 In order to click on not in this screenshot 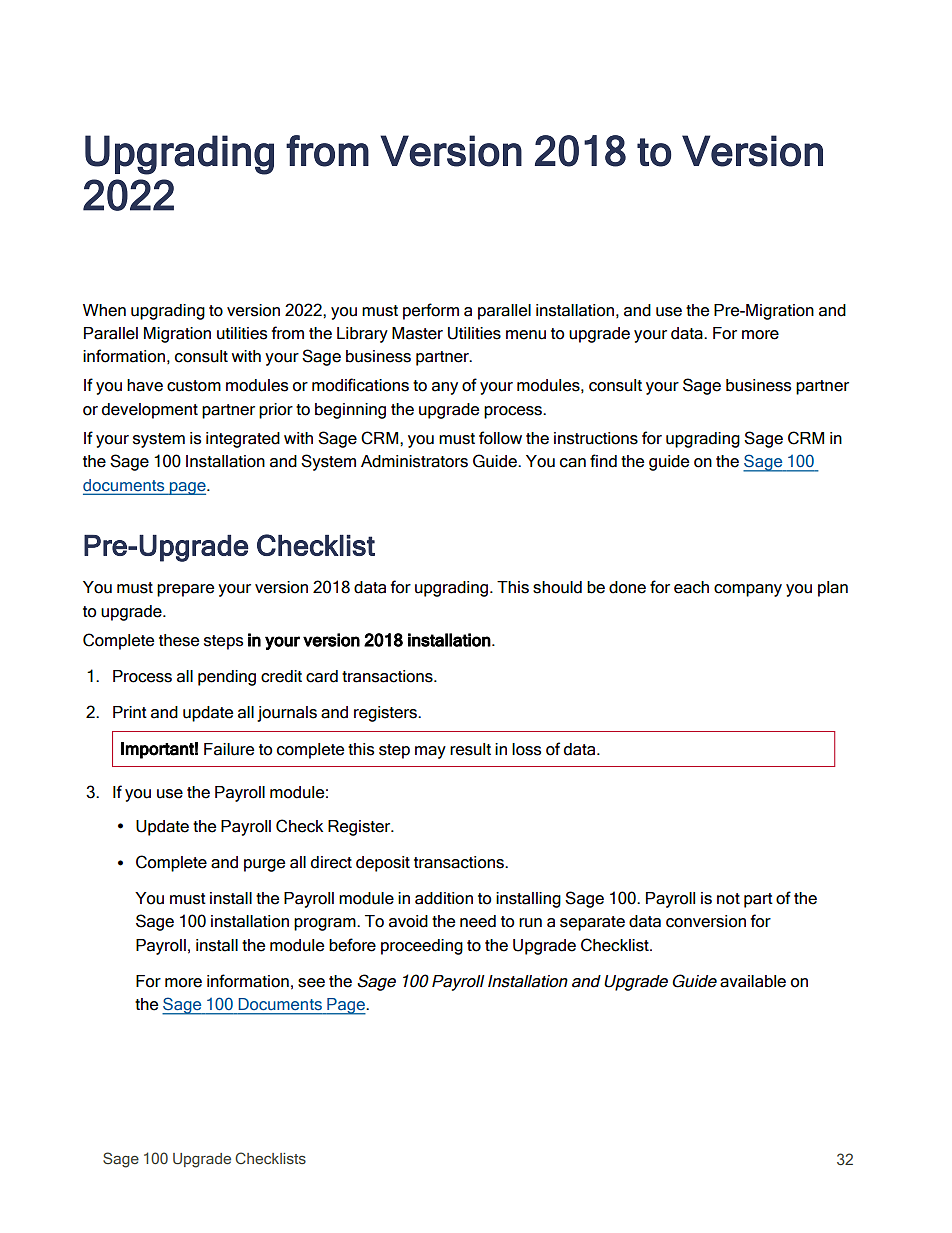, I will do `click(728, 899)`.
